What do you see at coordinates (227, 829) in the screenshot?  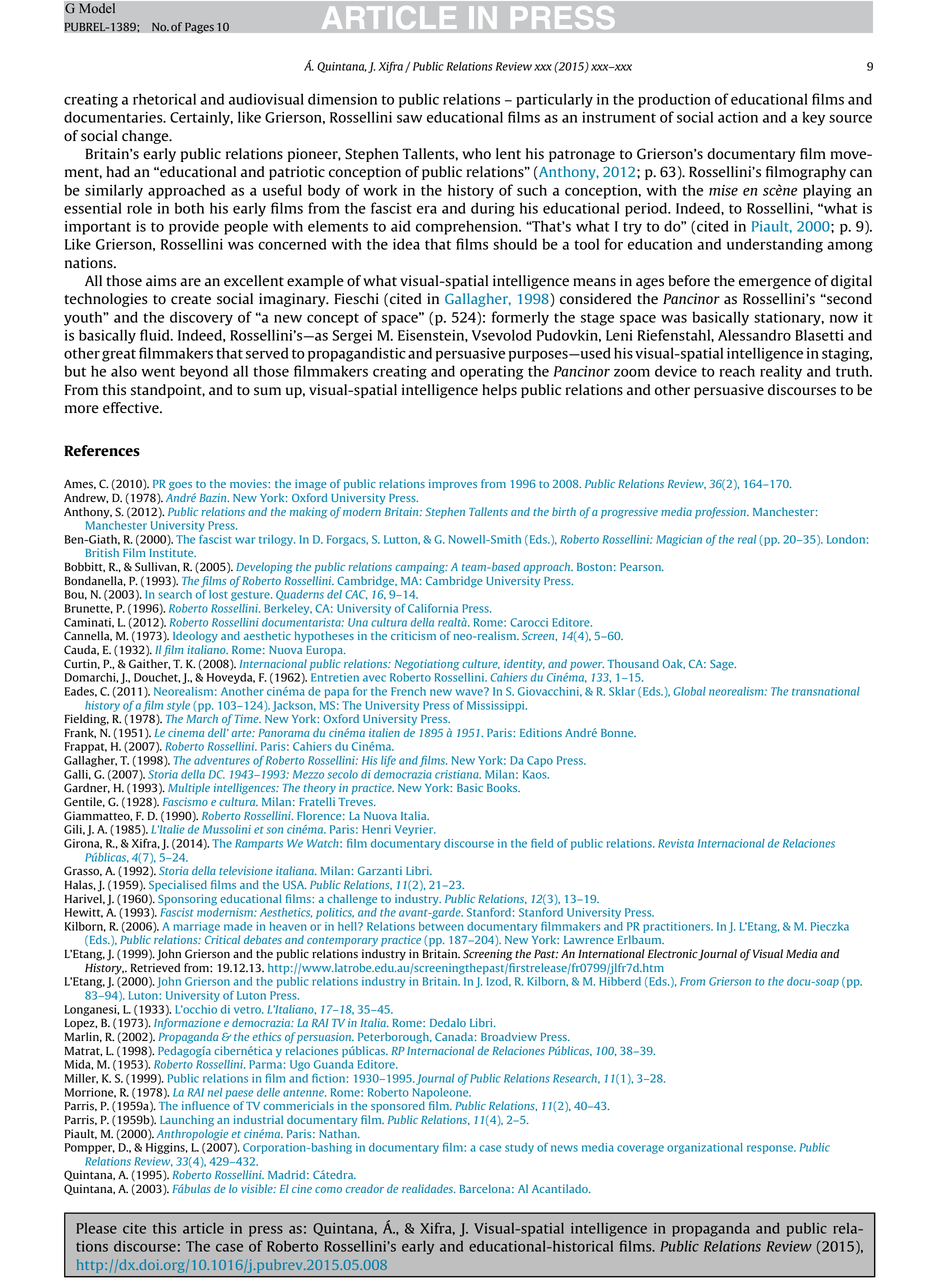 I see `Mussolini` at bounding box center [227, 829].
